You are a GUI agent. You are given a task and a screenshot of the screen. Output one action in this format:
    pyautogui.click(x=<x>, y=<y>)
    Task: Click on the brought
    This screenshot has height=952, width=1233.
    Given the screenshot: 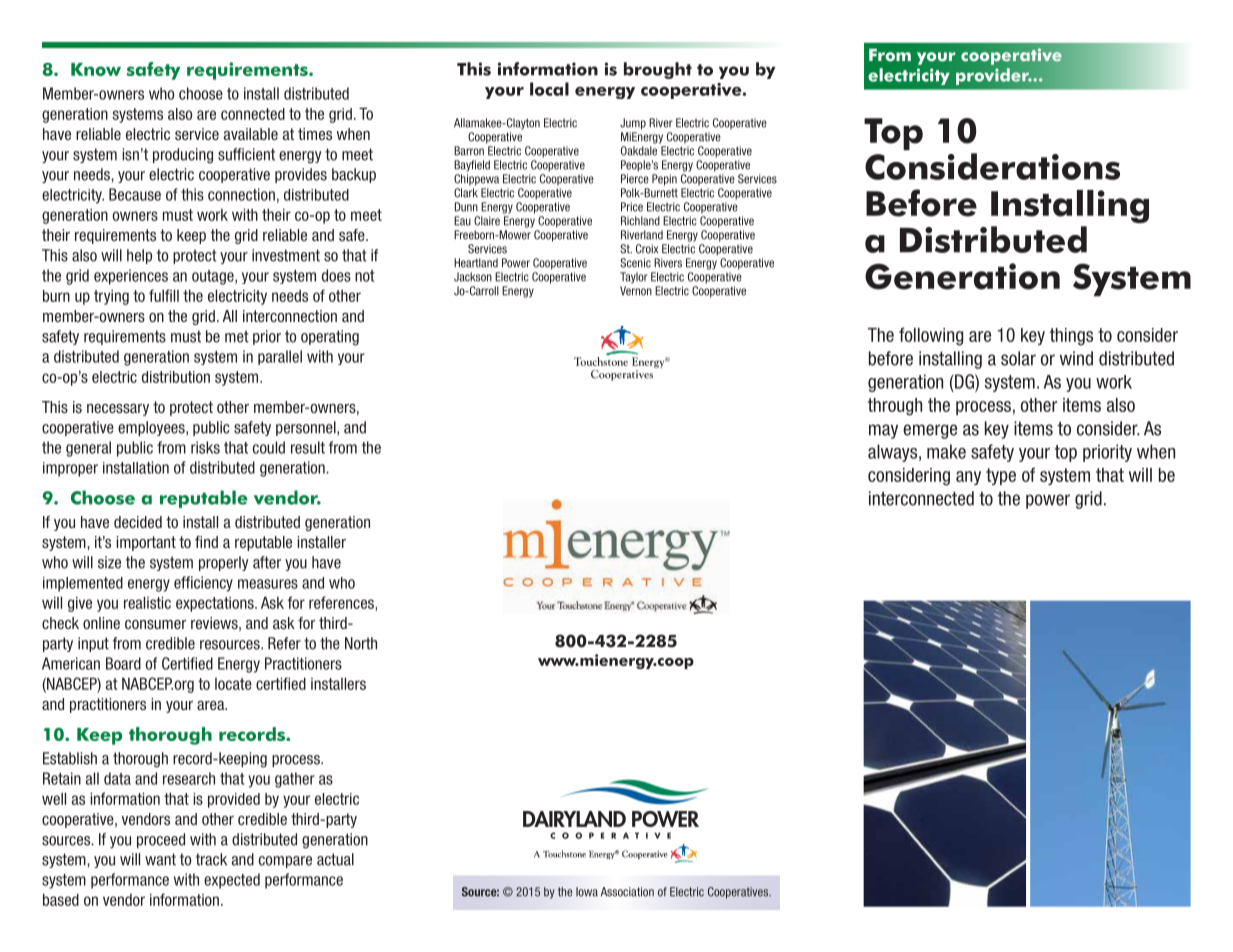 What is the action you would take?
    pyautogui.click(x=658, y=70)
